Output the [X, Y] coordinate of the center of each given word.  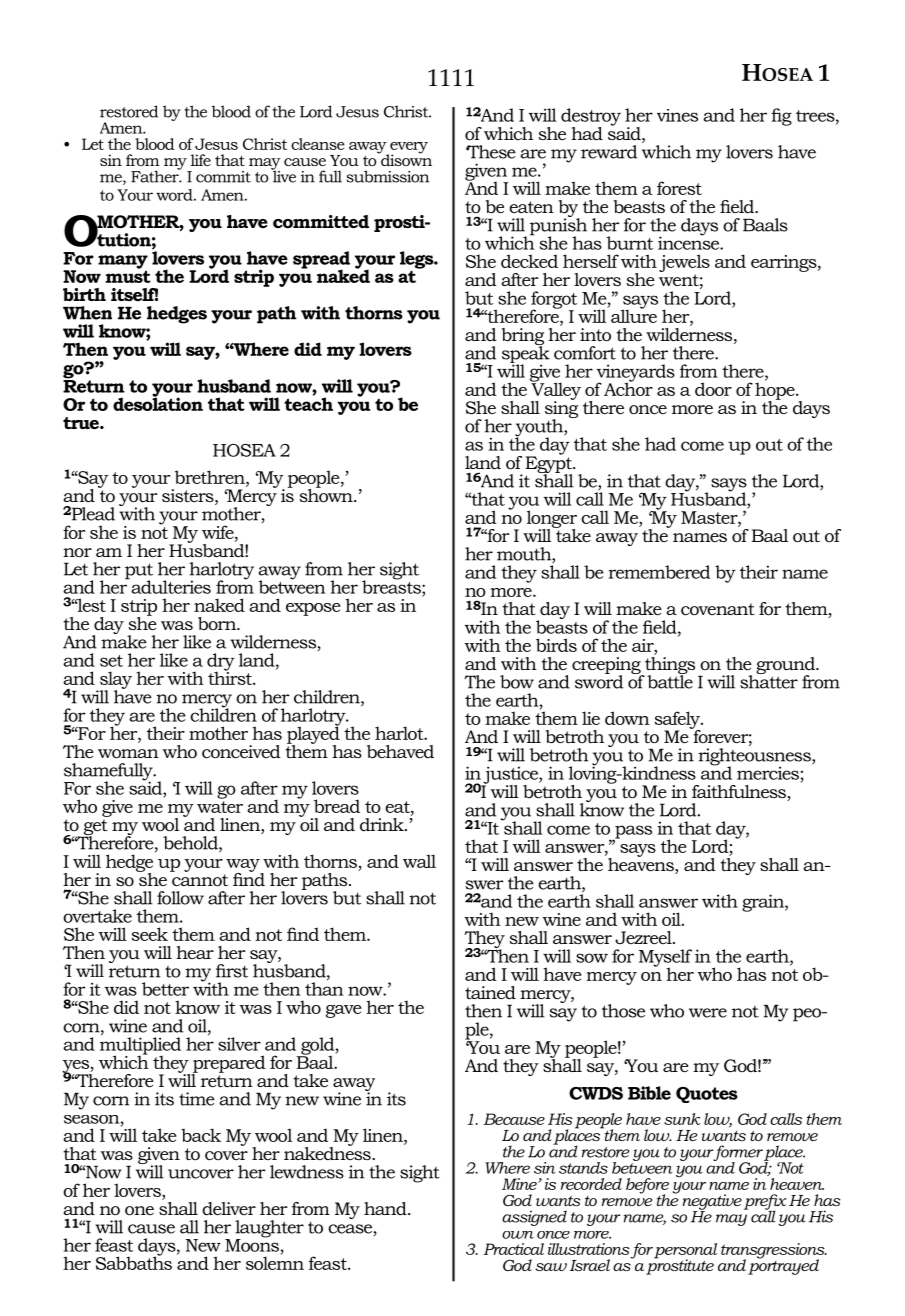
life [201, 160]
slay [116, 681]
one [139, 1211]
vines [677, 115]
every [408, 149]
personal [685, 1252]
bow [517, 682]
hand [386, 1208]
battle [670, 681]
